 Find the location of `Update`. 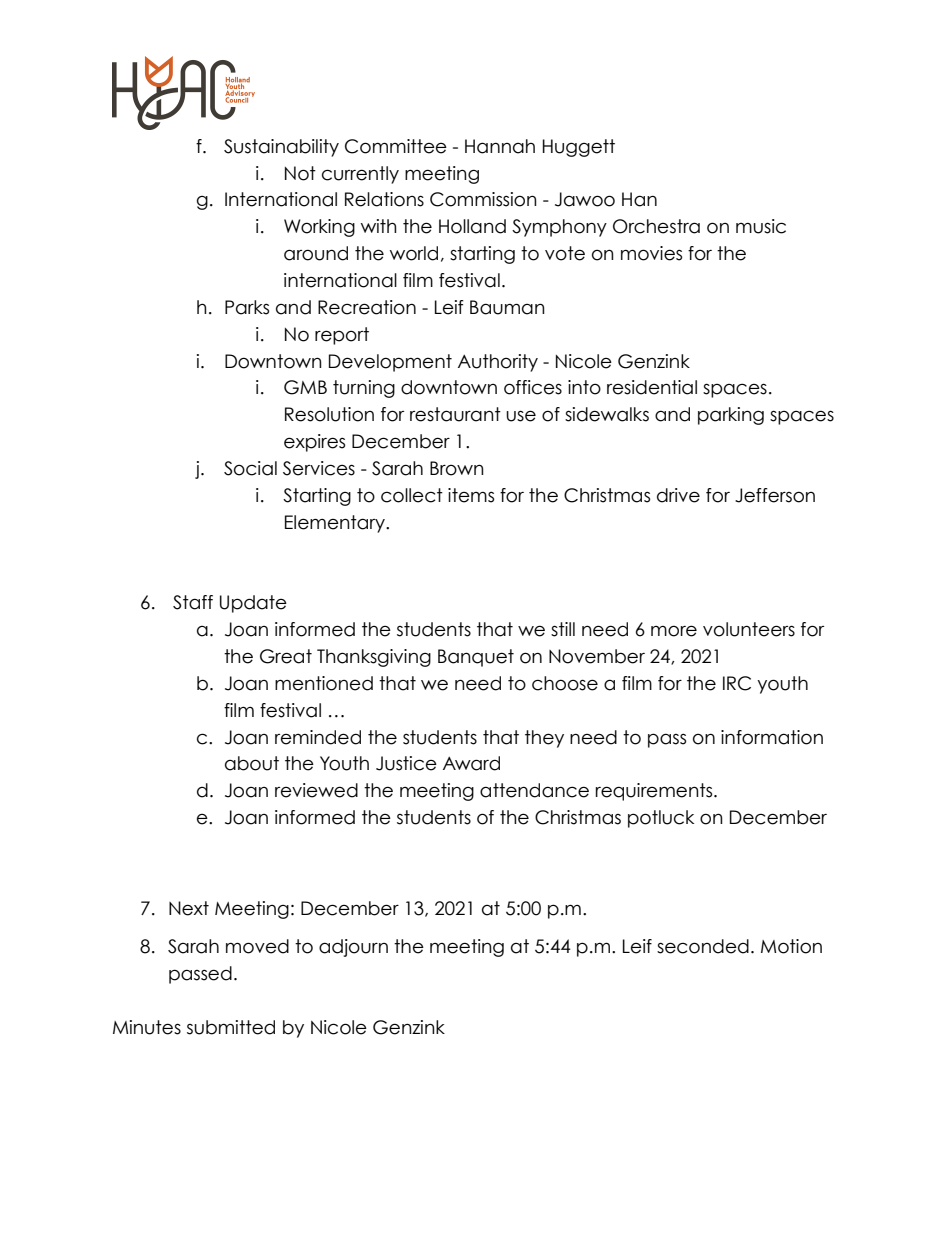

Update is located at coordinates (253, 604).
